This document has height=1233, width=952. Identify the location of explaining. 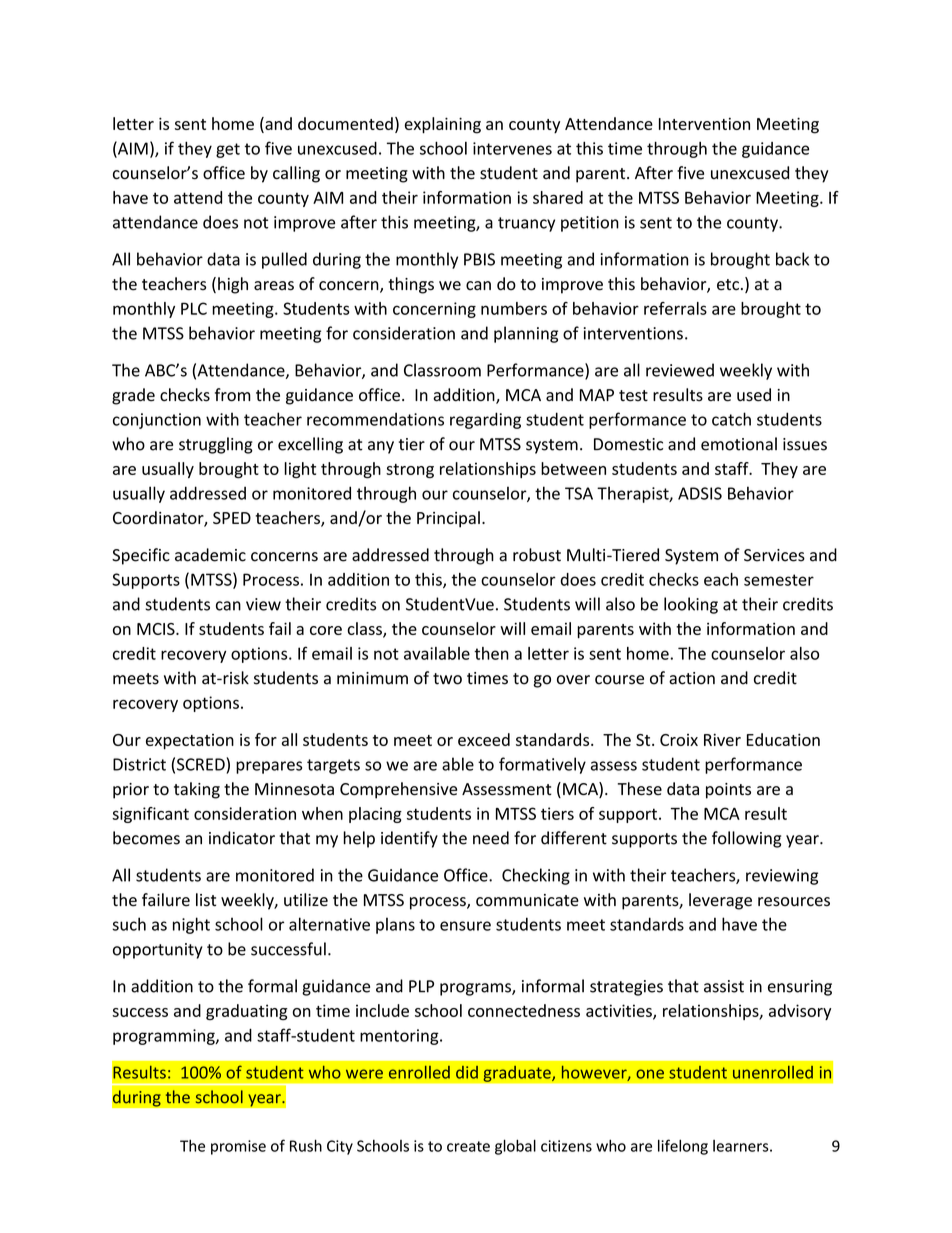
(443, 125).
